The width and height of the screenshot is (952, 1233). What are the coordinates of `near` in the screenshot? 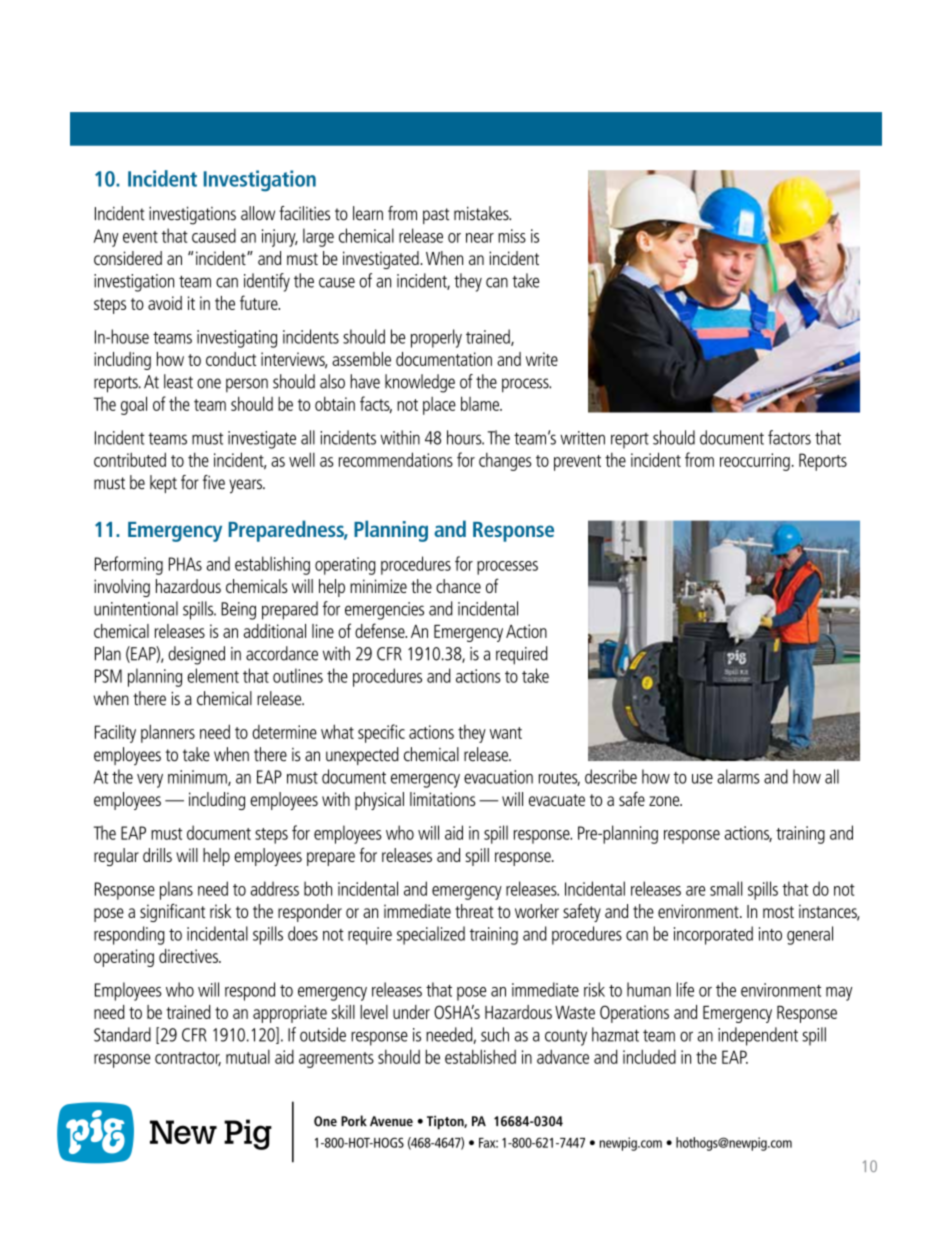 It's located at (480, 238).
